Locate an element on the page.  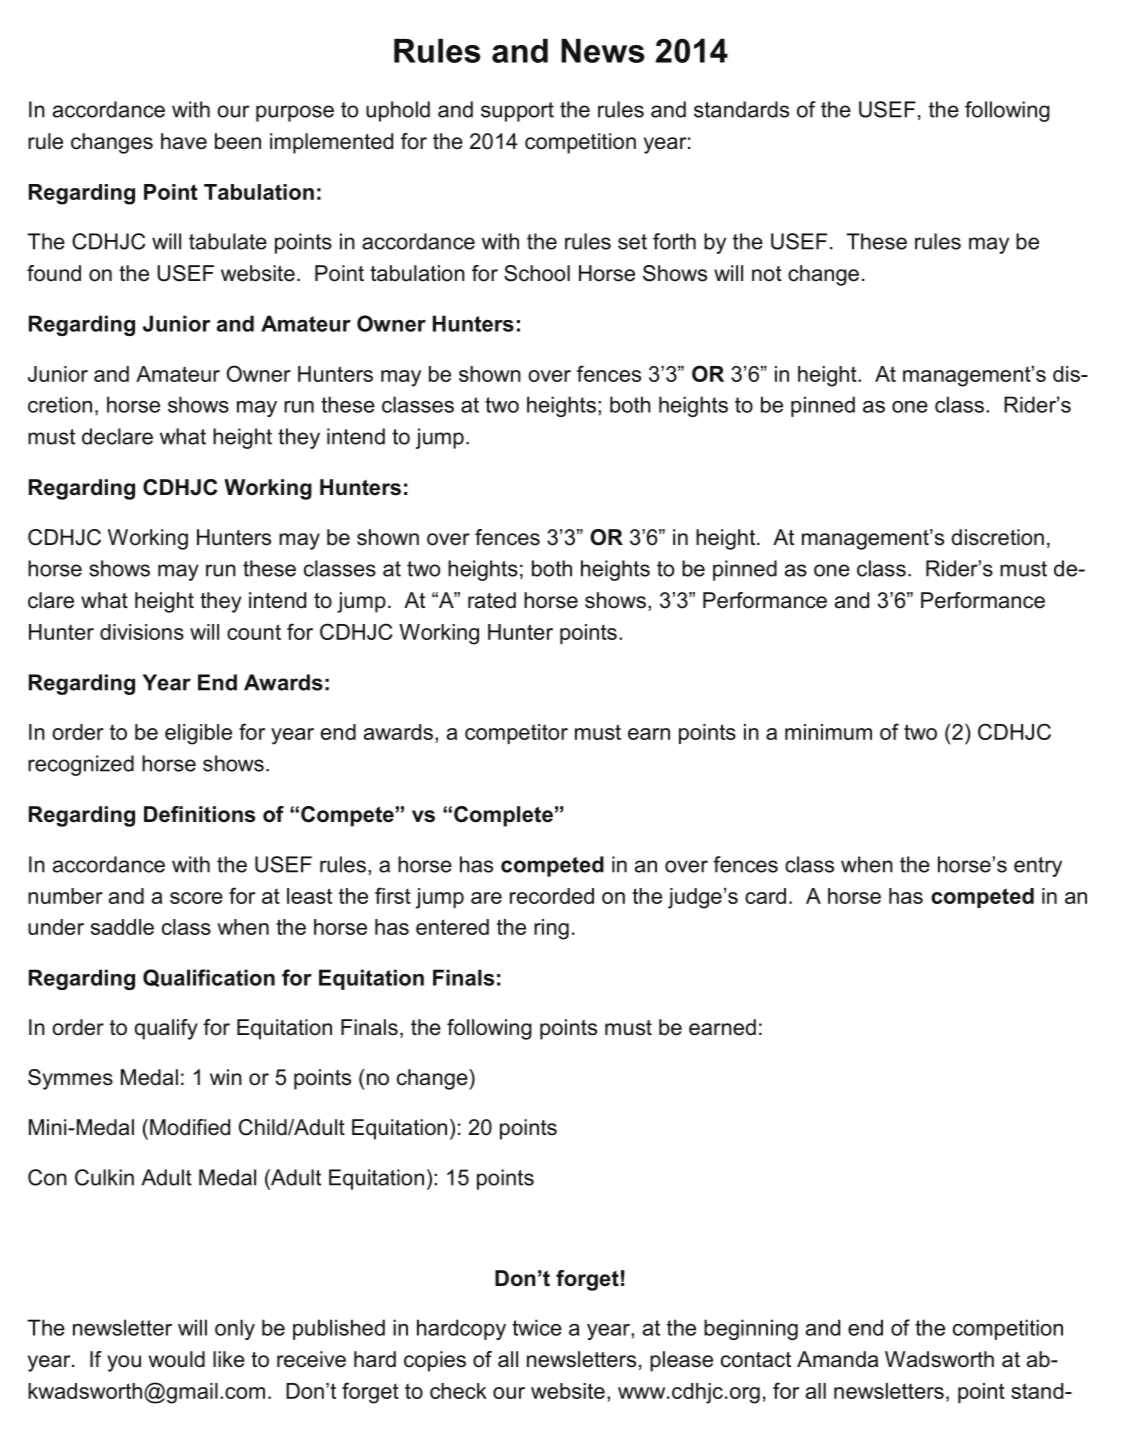
entry is located at coordinates (1038, 867).
